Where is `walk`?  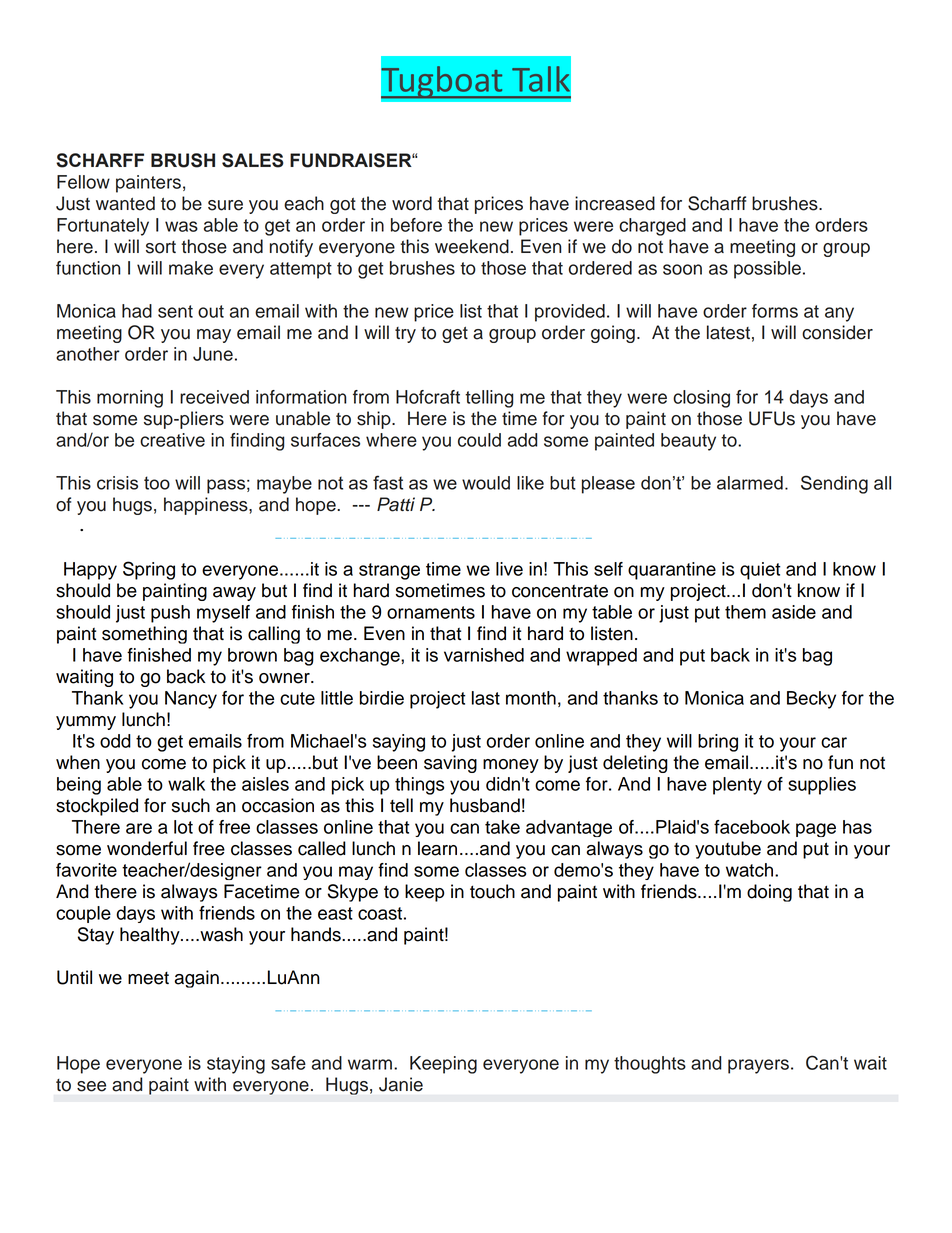
walk is located at coordinates (186, 784).
